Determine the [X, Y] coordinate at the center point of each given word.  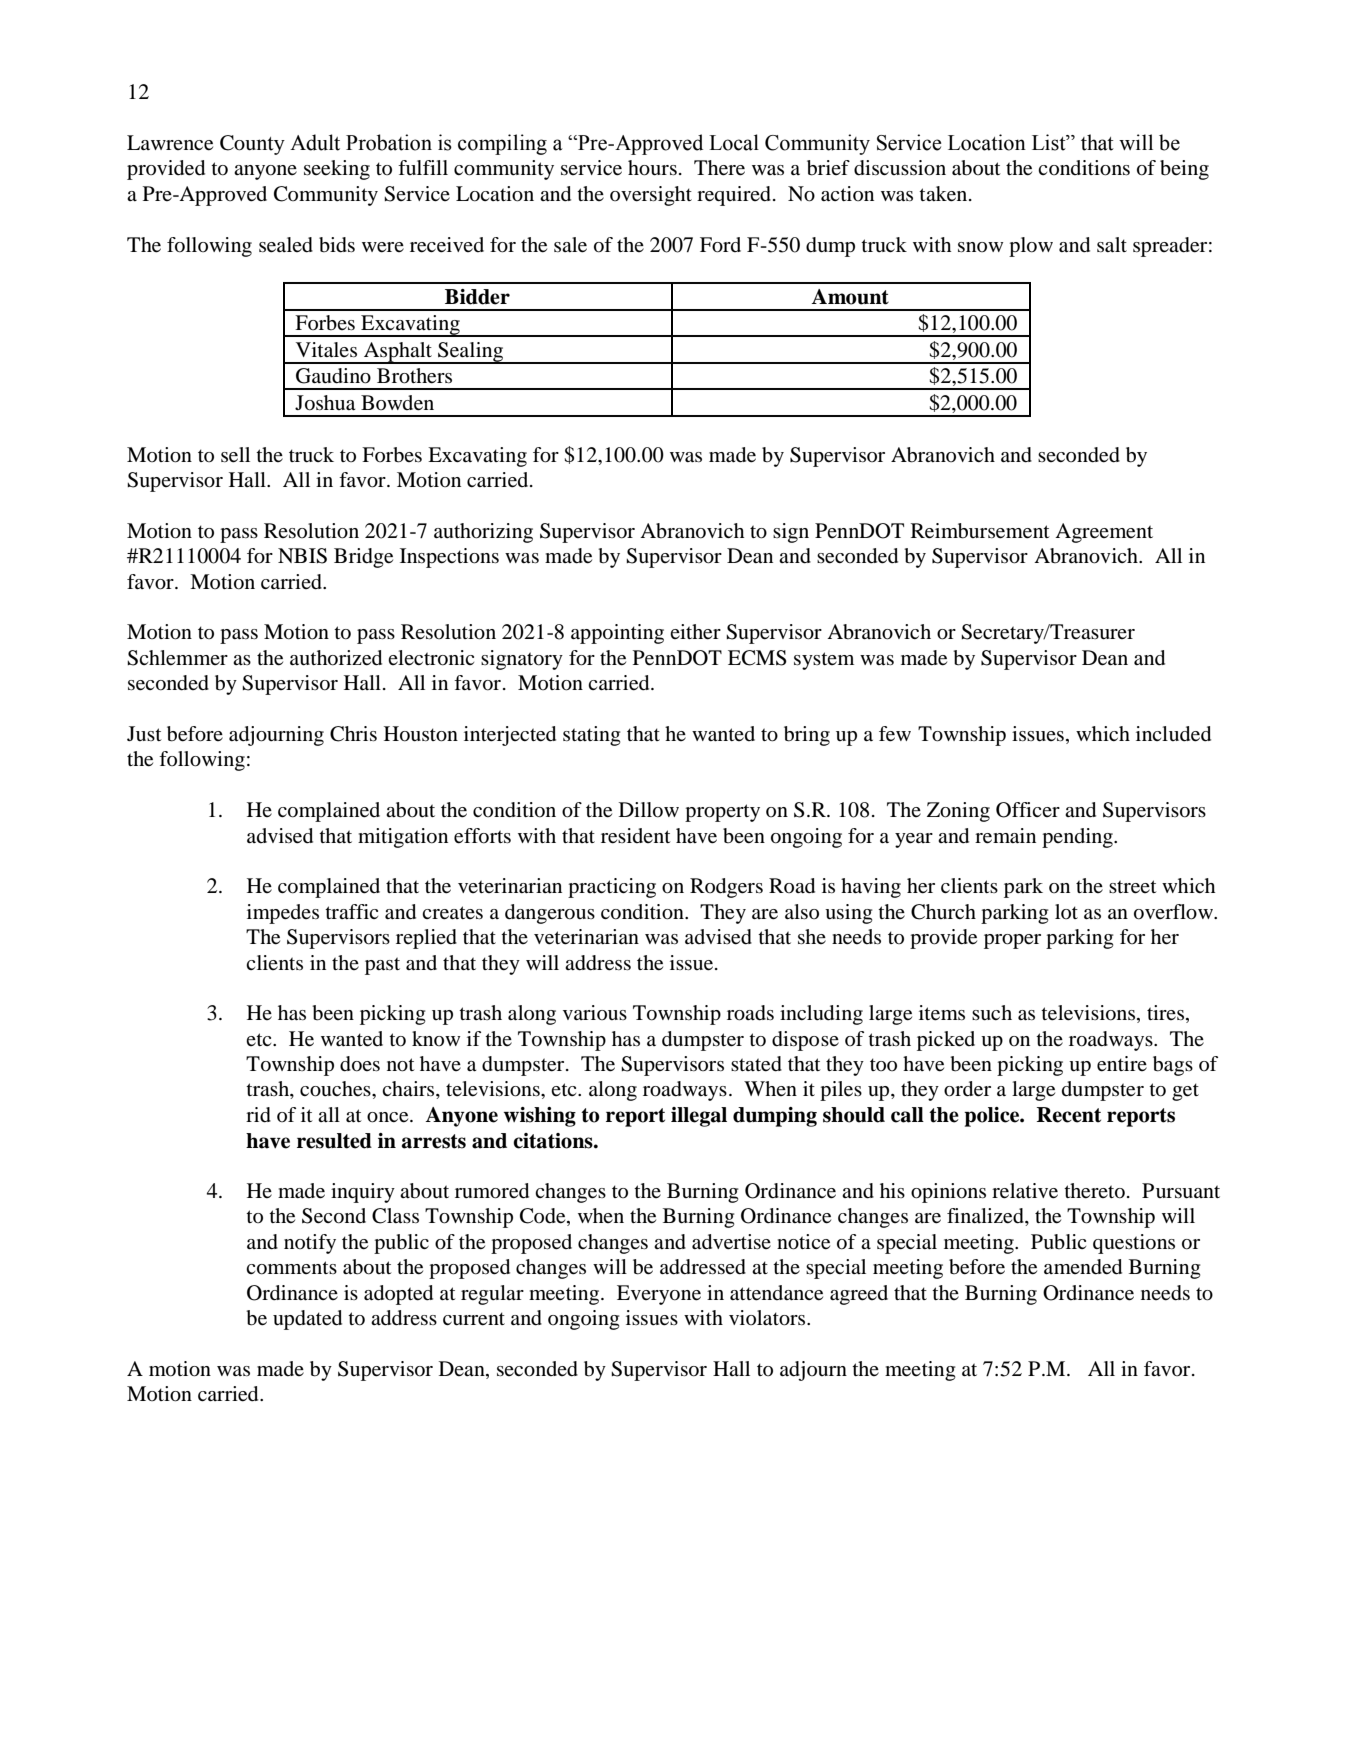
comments [291, 1268]
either [695, 632]
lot [1066, 911]
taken [944, 194]
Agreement [1104, 533]
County [252, 145]
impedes [283, 914]
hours [652, 168]
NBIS [302, 556]
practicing [612, 888]
